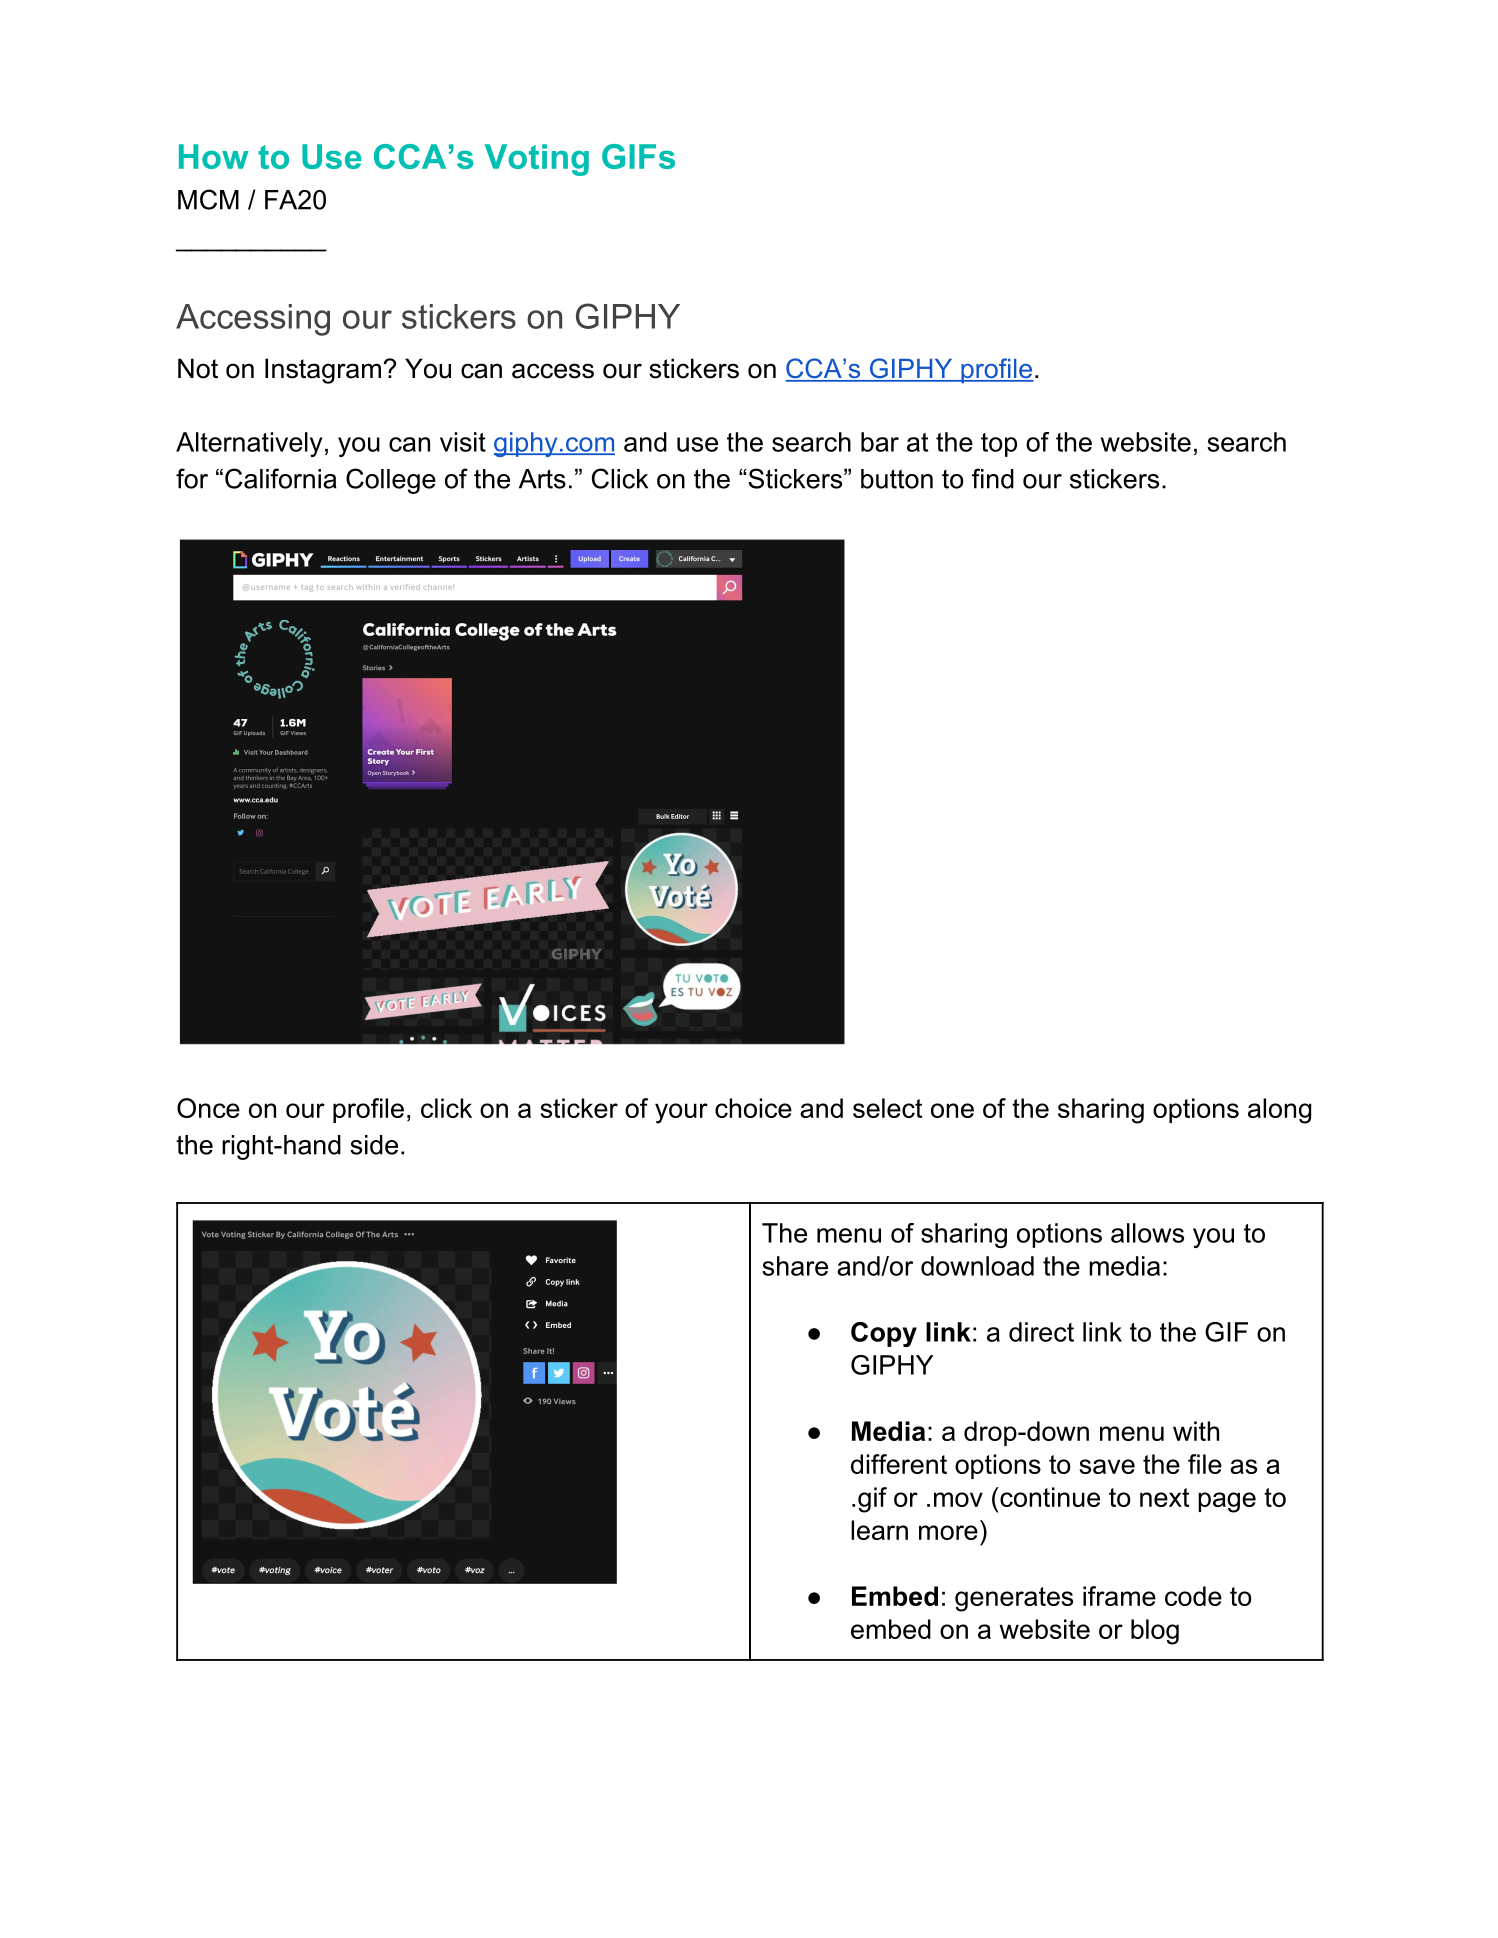 The height and width of the screenshot is (1938, 1498). Describe the element at coordinates (208, 199) in the screenshot. I see `MCM` at that location.
